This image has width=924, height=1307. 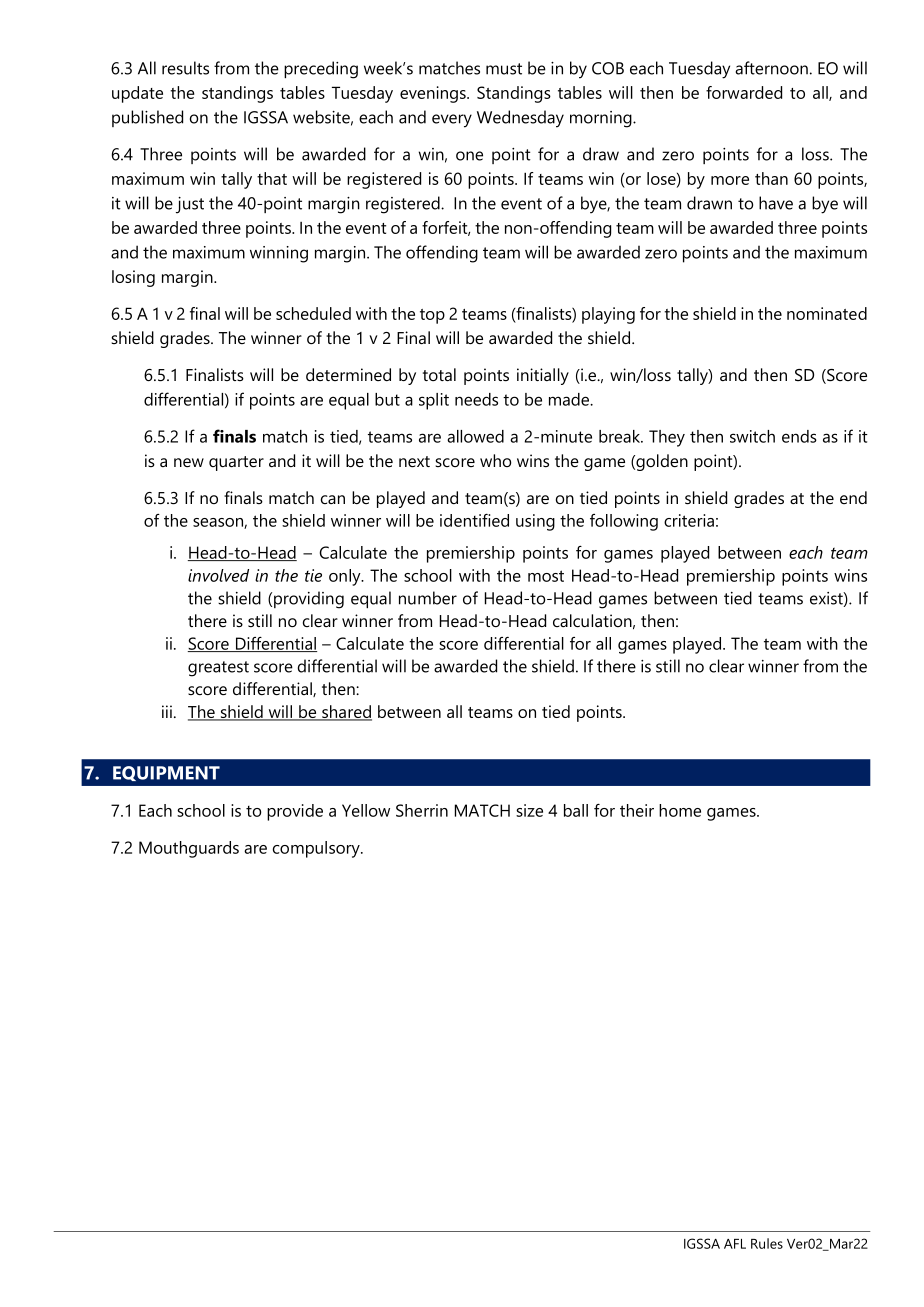 I want to click on greatest, so click(x=218, y=669).
